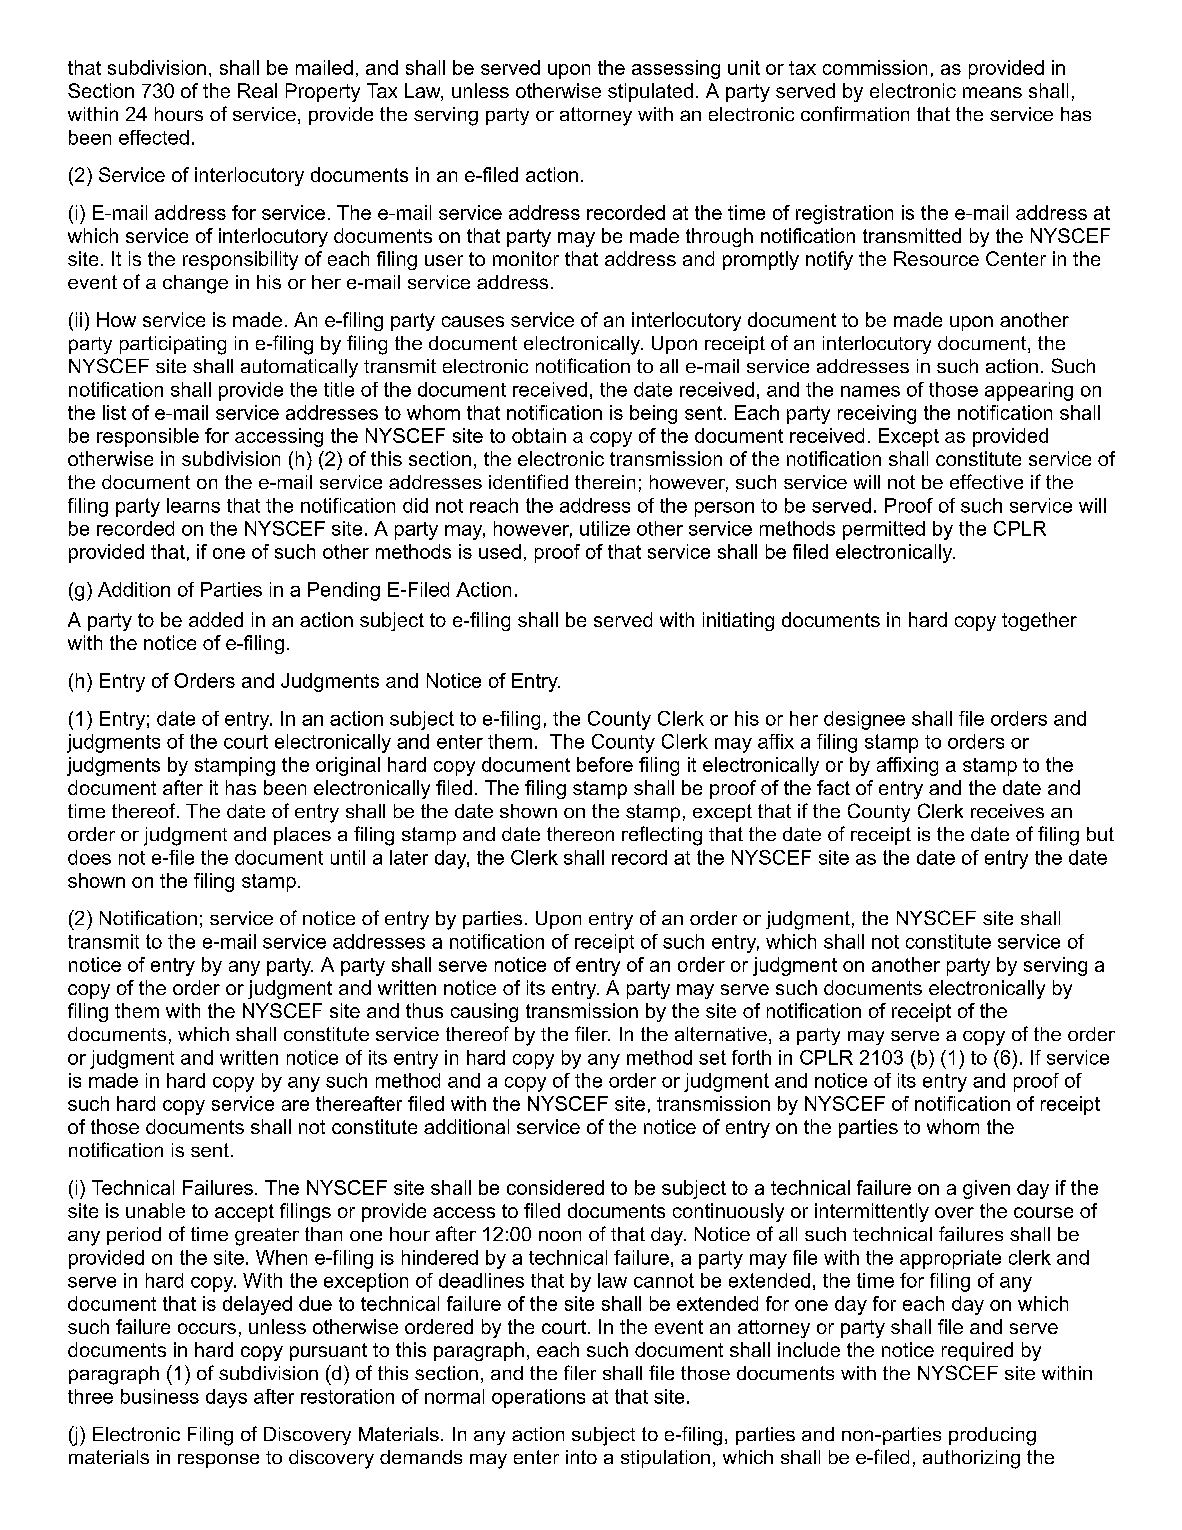 The height and width of the document is (1530, 1182). Describe the element at coordinates (992, 92) in the document. I see `means` at that location.
